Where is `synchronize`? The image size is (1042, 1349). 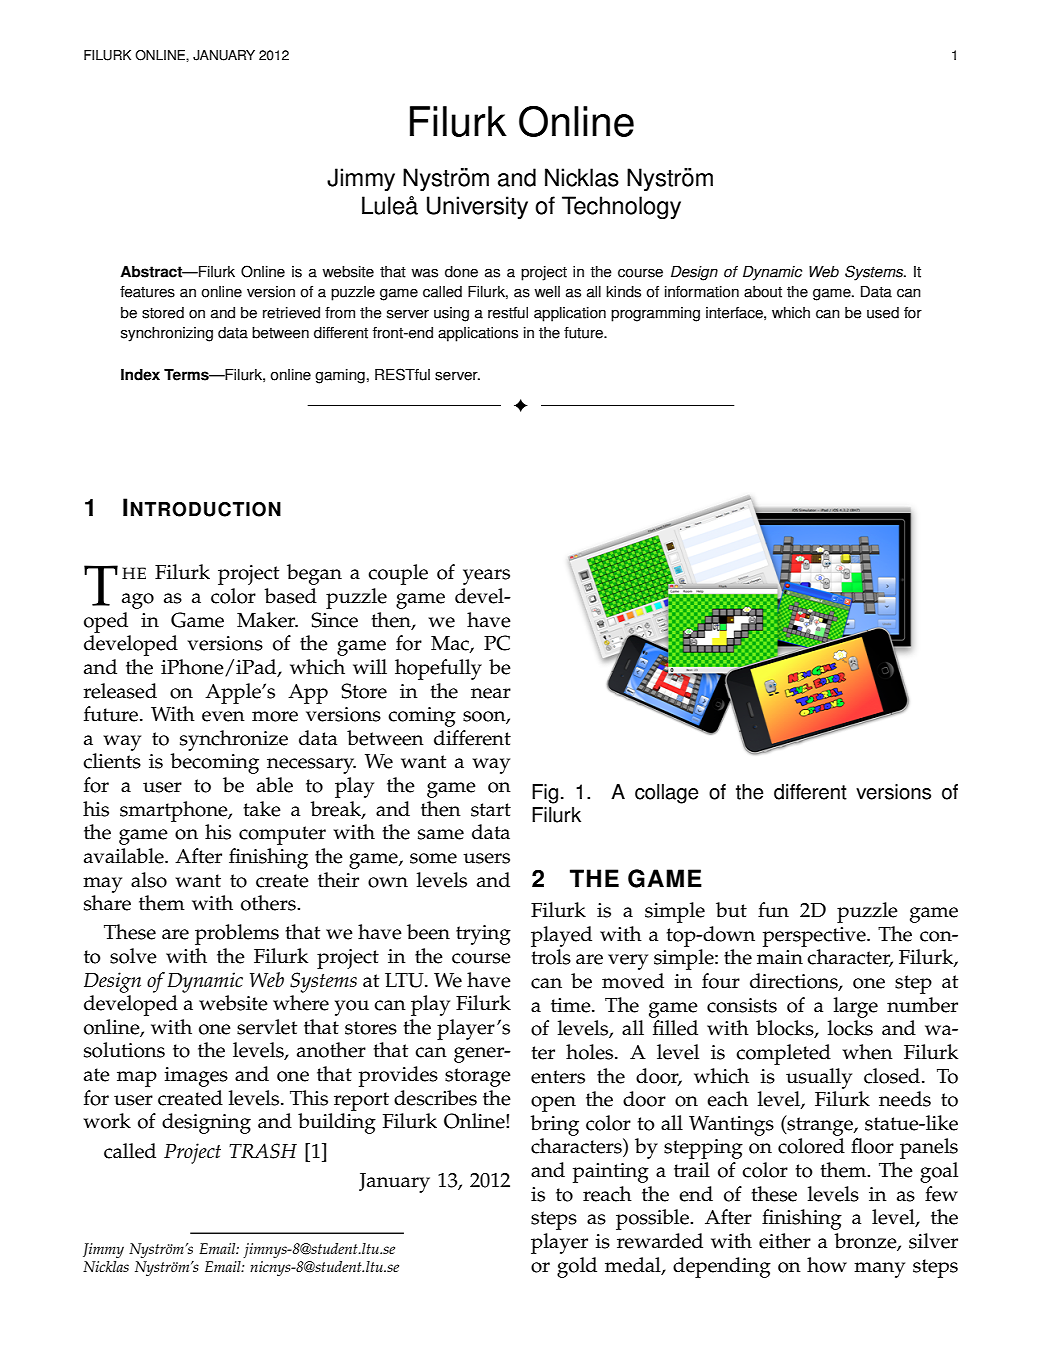
synchronize is located at coordinates (234, 740).
